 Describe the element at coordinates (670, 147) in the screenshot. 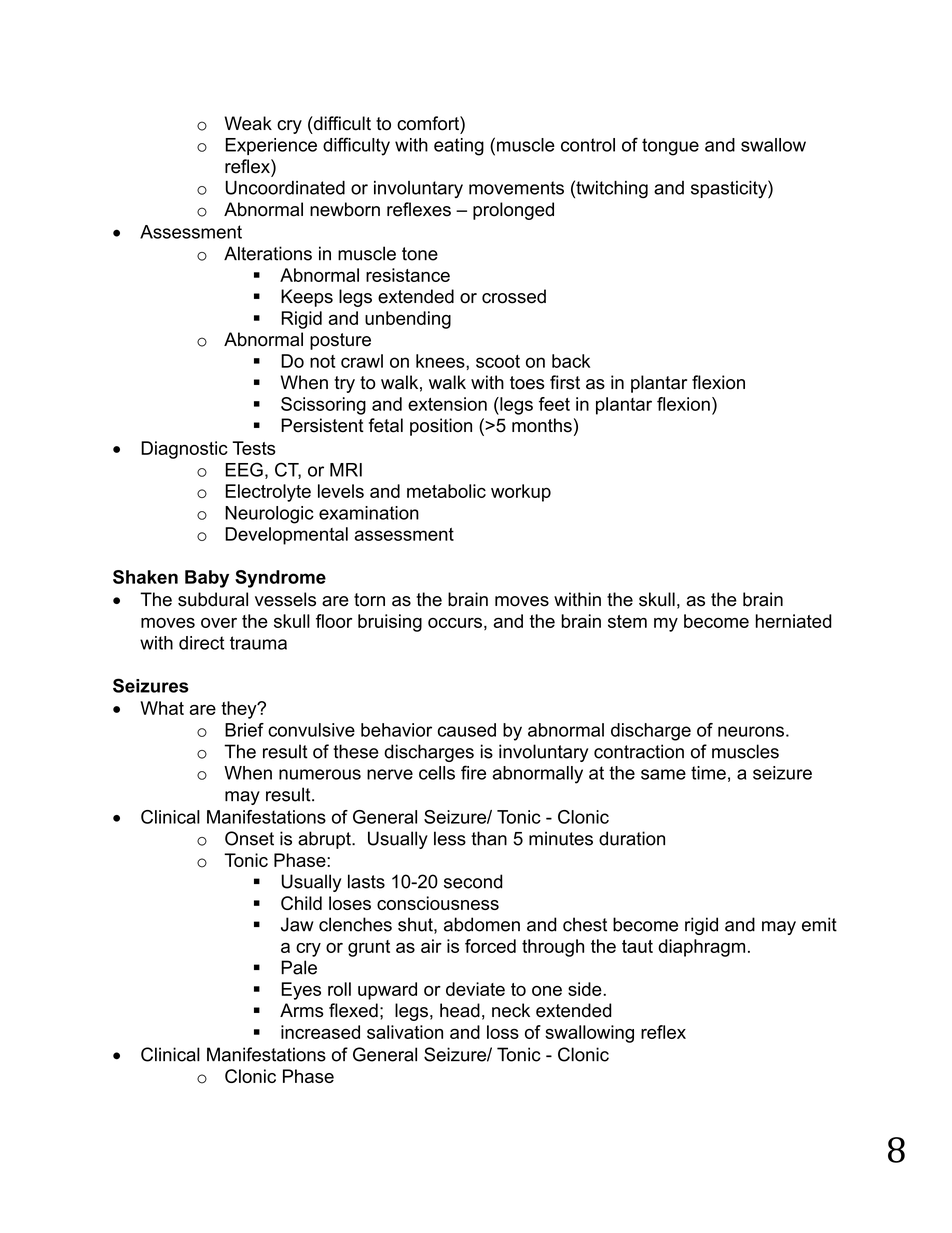

I see `tongue` at that location.
